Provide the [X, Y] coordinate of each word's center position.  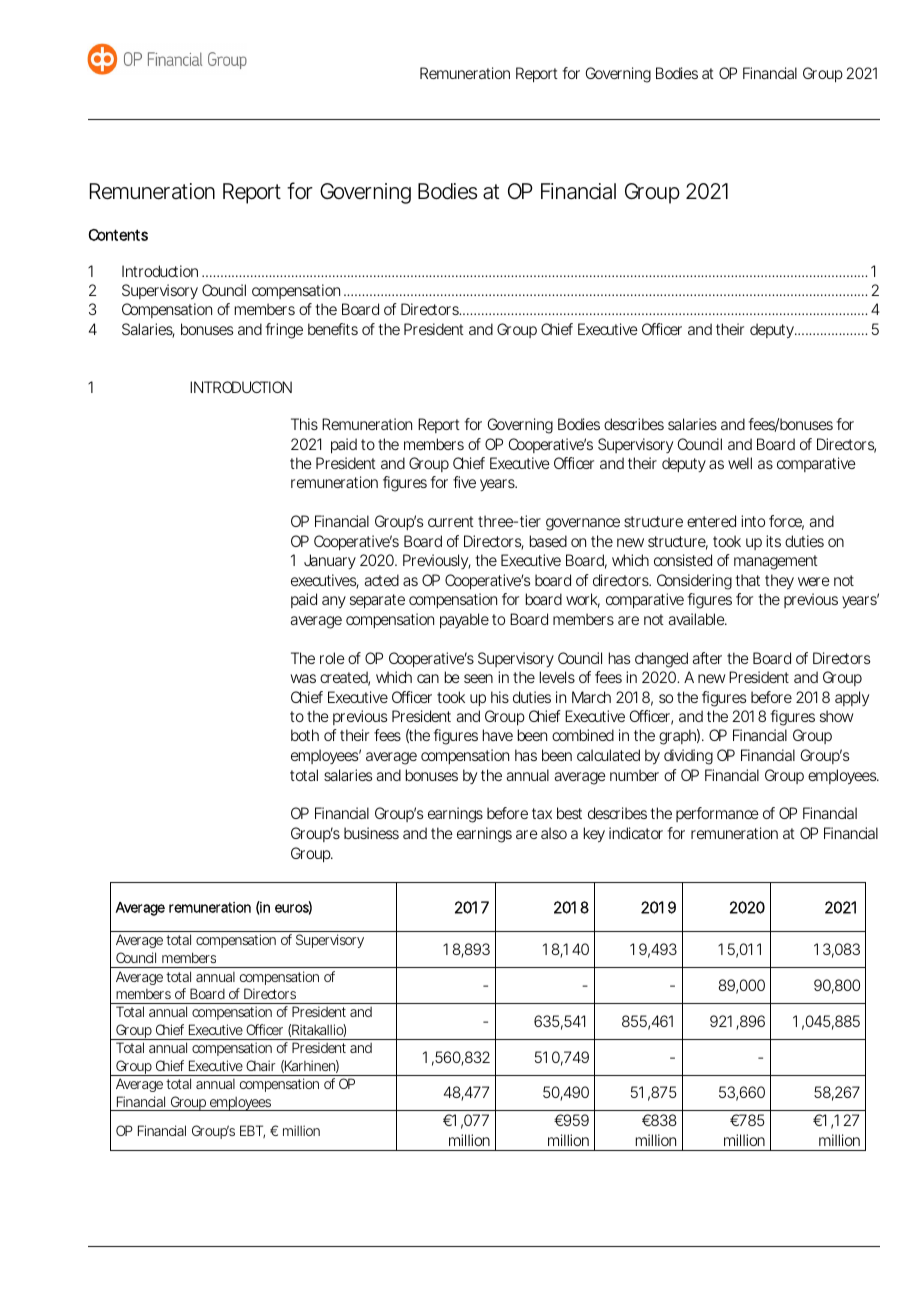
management [776, 562]
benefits [333, 329]
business [371, 833]
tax [542, 813]
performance [717, 814]
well [740, 463]
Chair [261, 1065]
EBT [252, 1131]
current [451, 521]
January [330, 562]
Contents [118, 235]
